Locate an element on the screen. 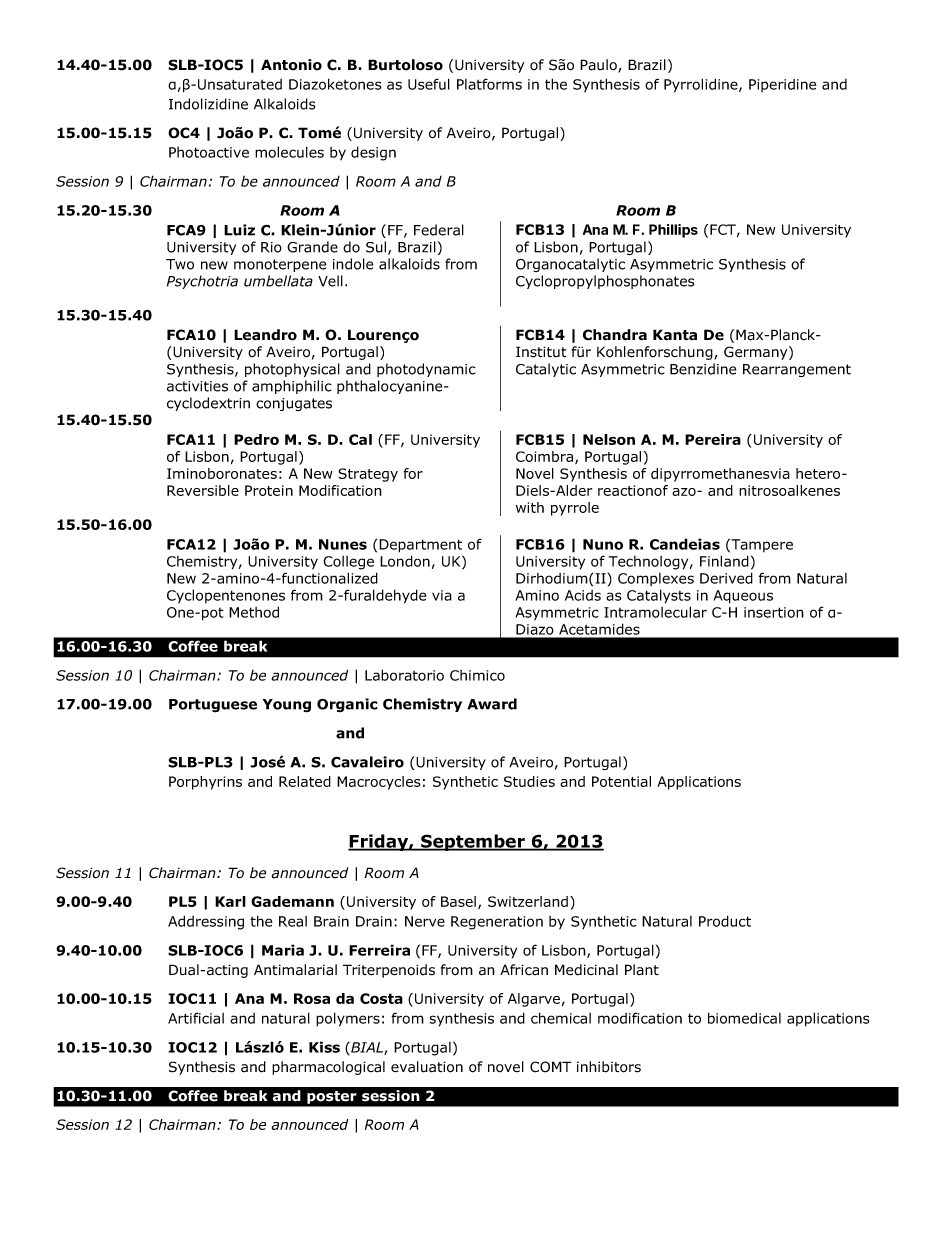 This screenshot has height=1233, width=952. evaluation is located at coordinates (427, 1067).
